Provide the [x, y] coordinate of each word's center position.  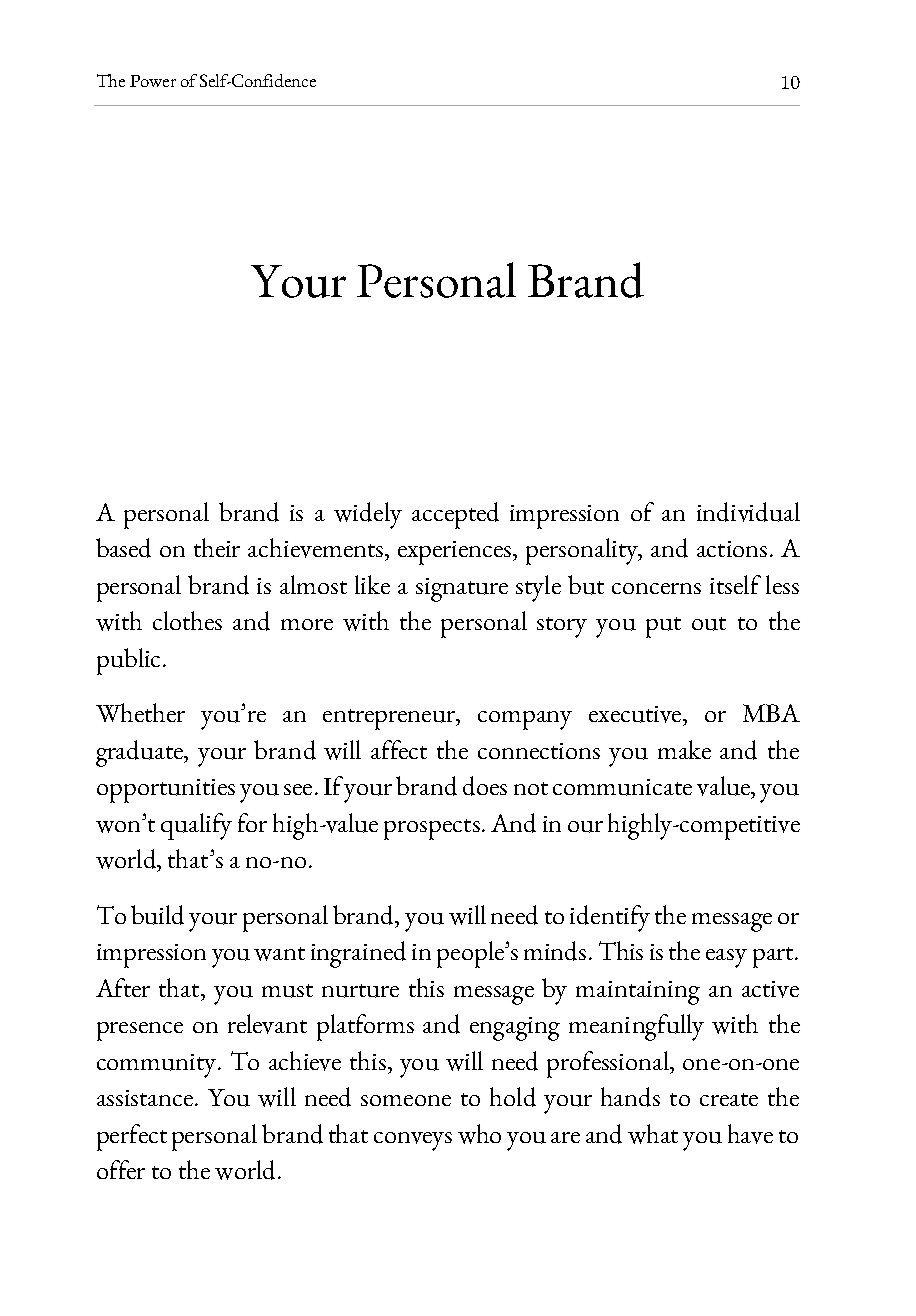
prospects [432, 829]
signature [462, 590]
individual [748, 512]
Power [153, 81]
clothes [187, 620]
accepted [455, 515]
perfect [132, 1137]
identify [610, 918]
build [157, 915]
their [217, 547]
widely [368, 515]
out [709, 624]
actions [732, 549]
